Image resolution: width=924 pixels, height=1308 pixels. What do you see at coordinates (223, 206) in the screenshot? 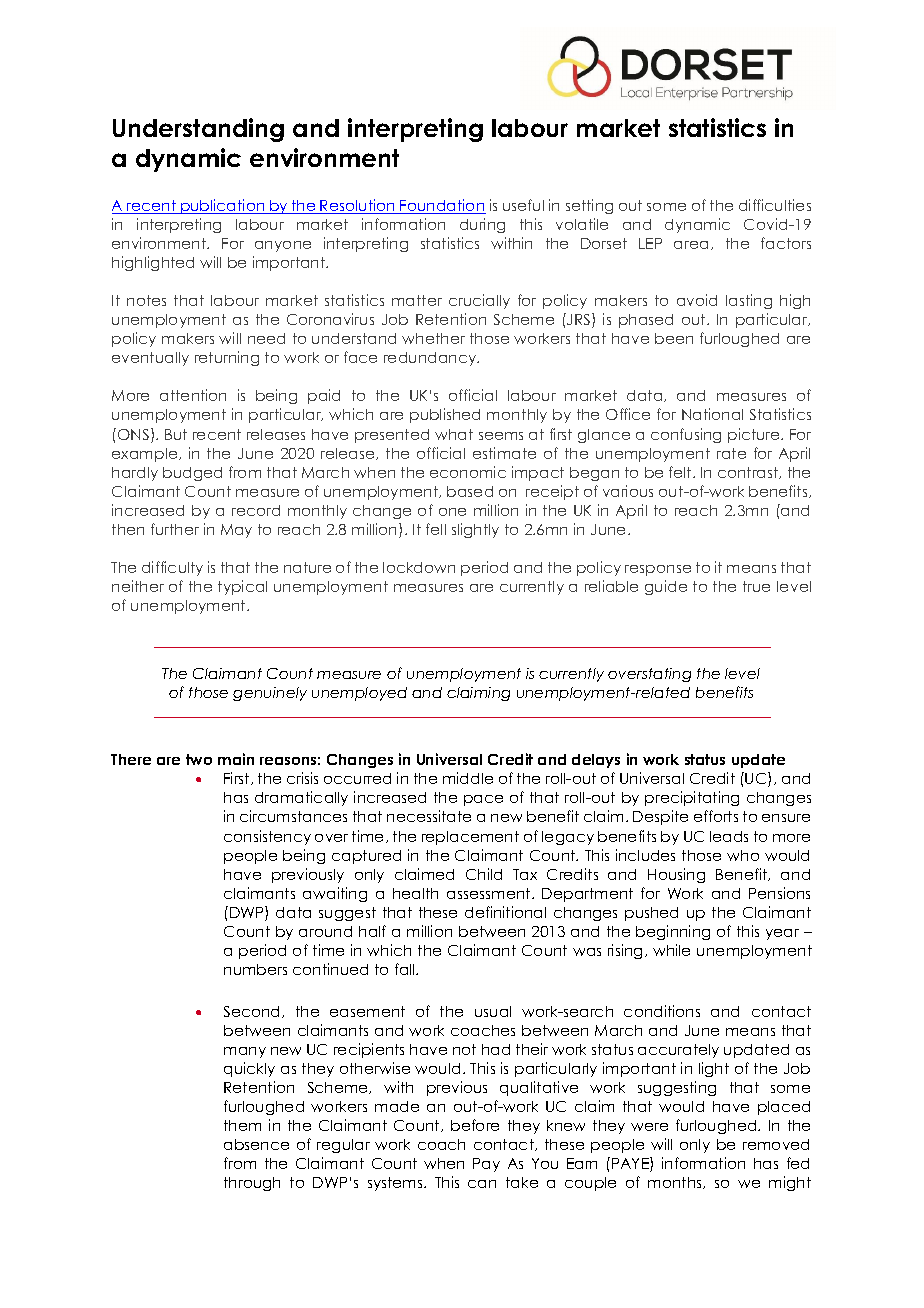
I see `publication` at bounding box center [223, 206].
